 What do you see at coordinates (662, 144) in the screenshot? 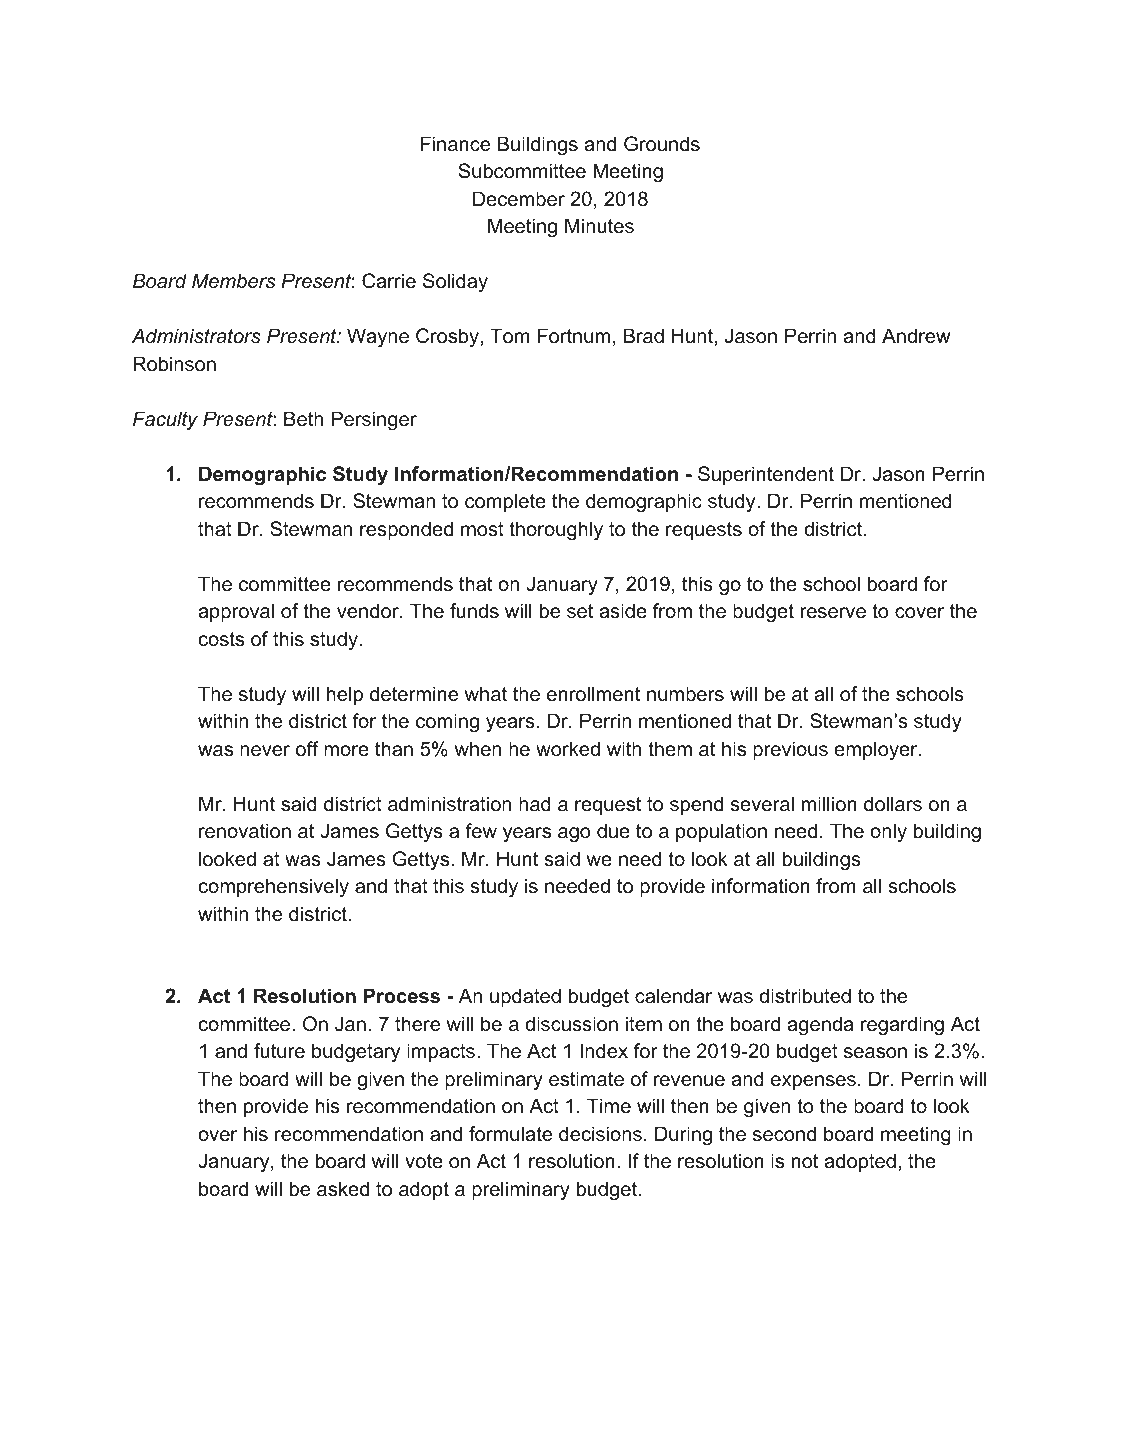
I see `Grounds` at bounding box center [662, 144].
